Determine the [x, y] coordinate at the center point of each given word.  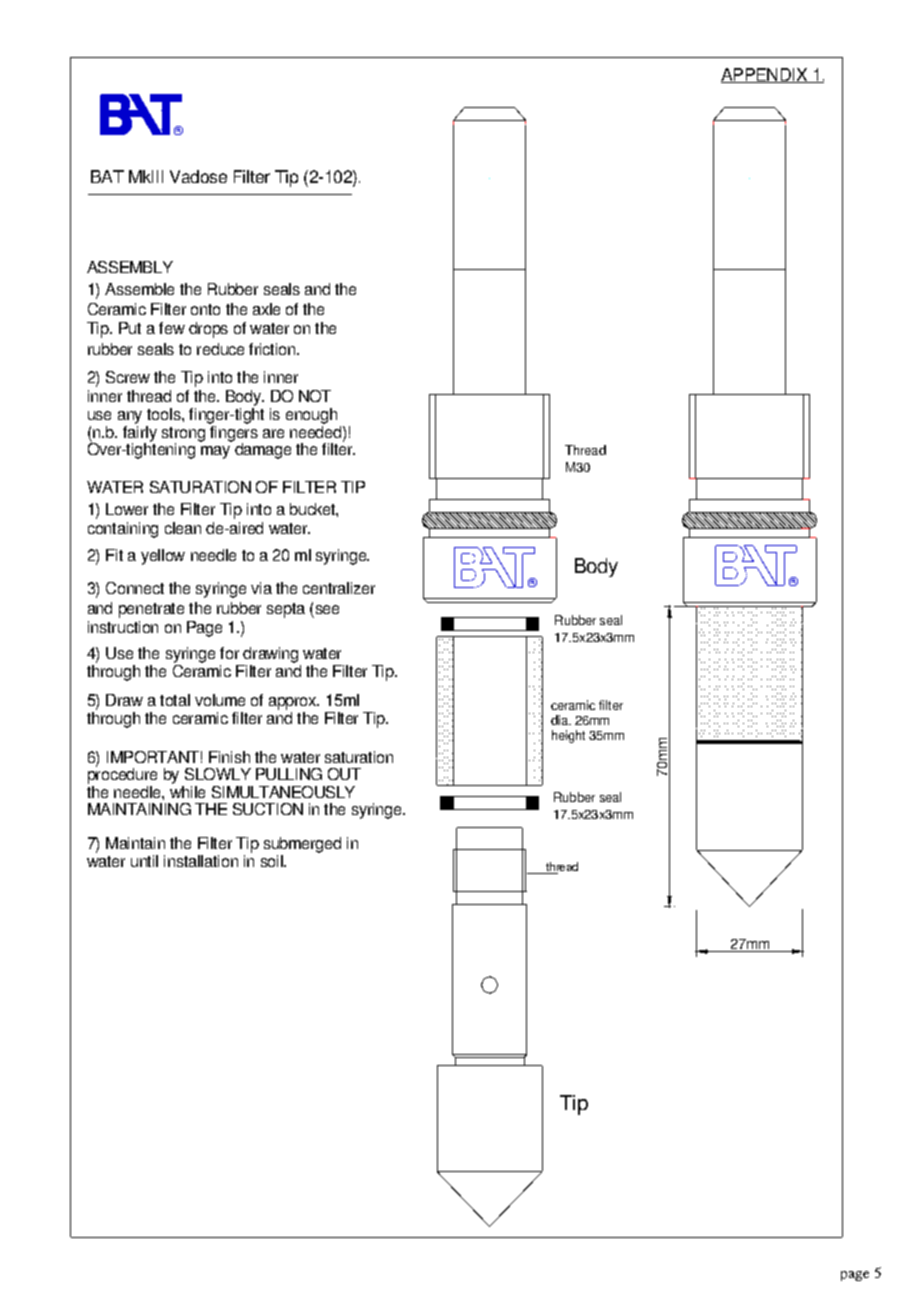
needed [317, 430]
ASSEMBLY [130, 267]
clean [183, 528]
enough [311, 416]
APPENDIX [765, 75]
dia [560, 720]
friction [273, 349]
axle [266, 309]
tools [165, 414]
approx [294, 703]
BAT [107, 176]
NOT [315, 396]
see [327, 609]
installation [201, 861]
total [175, 700]
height [568, 736]
